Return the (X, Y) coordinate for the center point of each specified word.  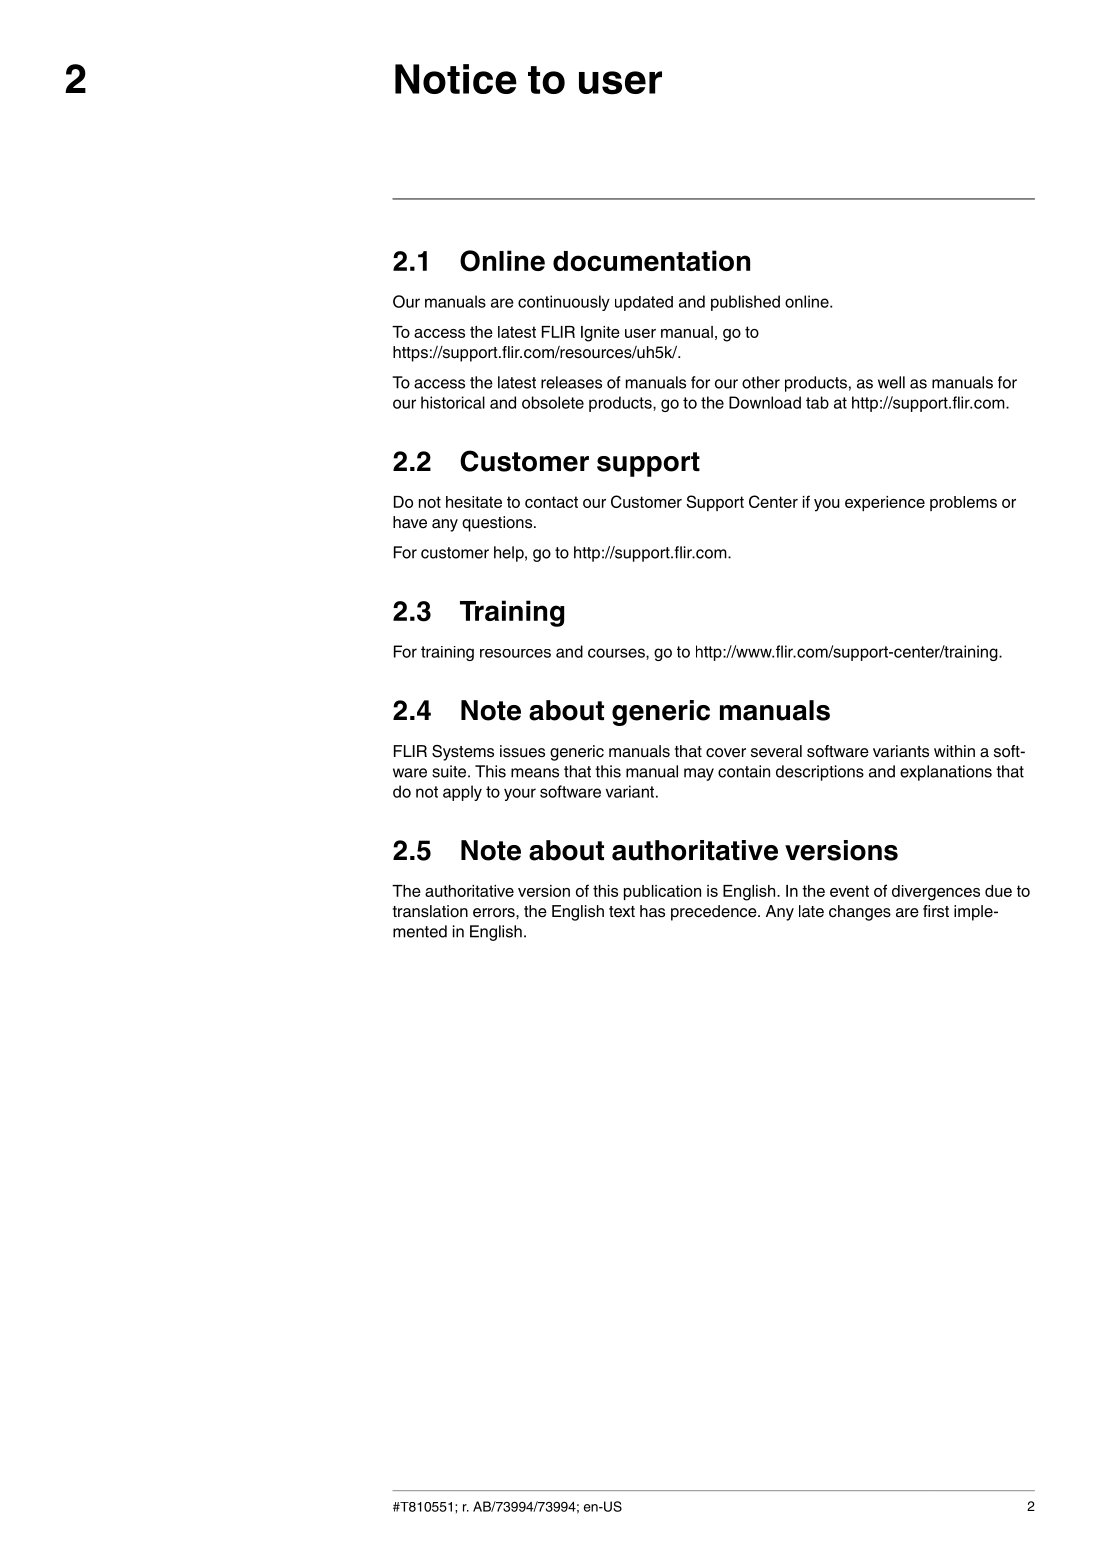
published (745, 303)
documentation (651, 260)
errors (495, 913)
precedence (715, 913)
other (761, 382)
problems (963, 503)
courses (617, 654)
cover (726, 753)
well (891, 382)
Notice (456, 79)
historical (453, 402)
